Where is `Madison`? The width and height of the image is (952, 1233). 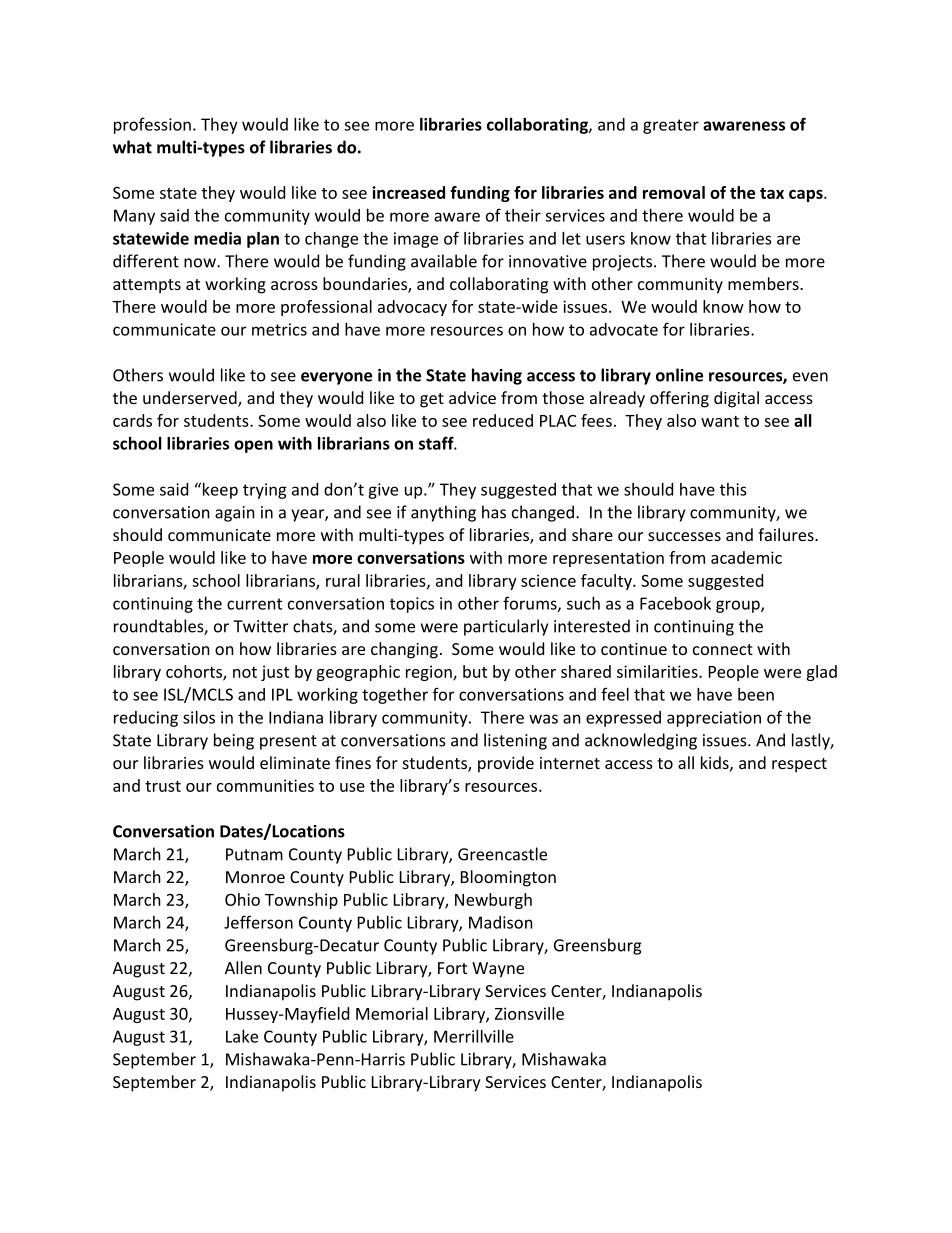
Madison is located at coordinates (501, 922).
